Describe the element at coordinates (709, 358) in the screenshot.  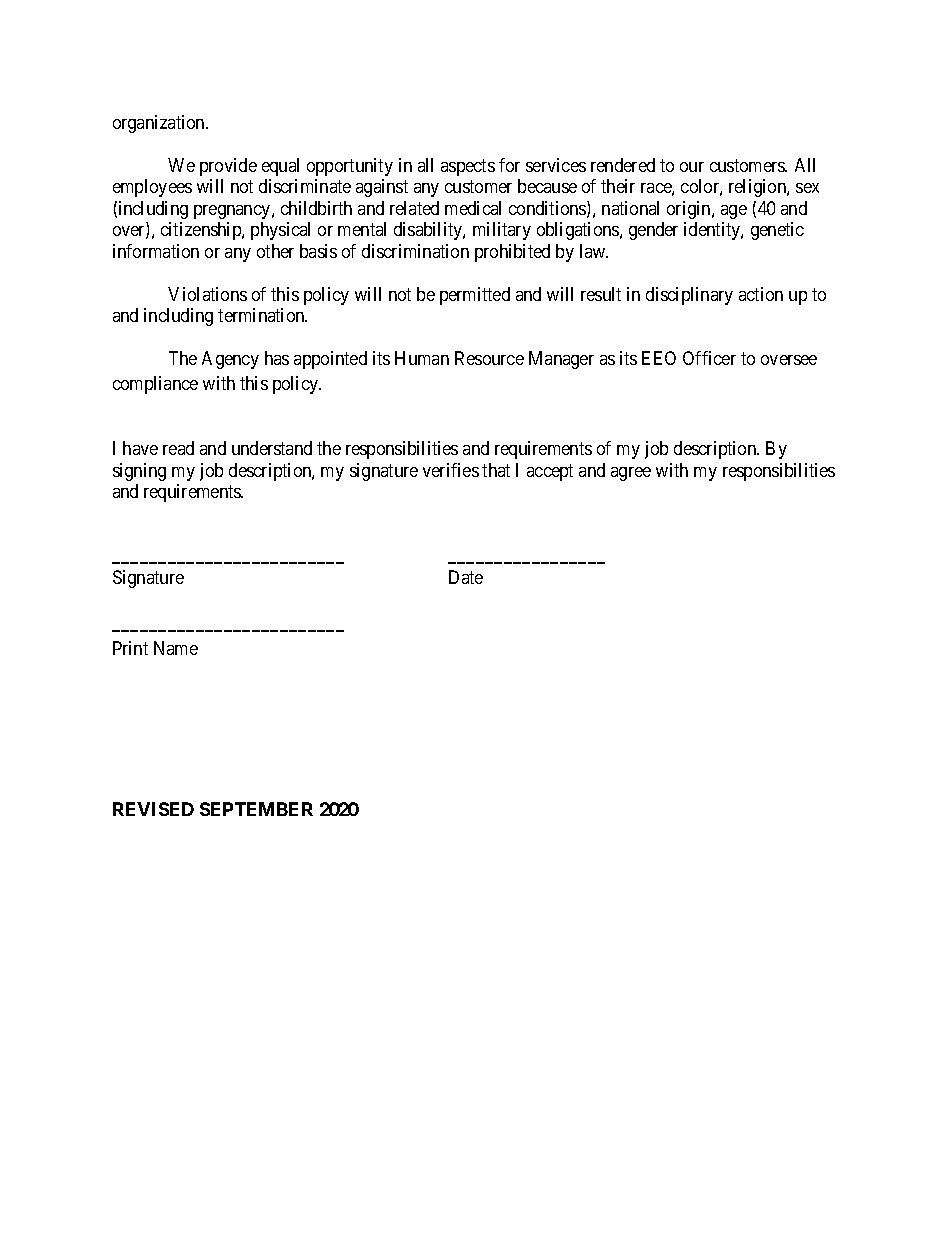
I see `Officer` at that location.
